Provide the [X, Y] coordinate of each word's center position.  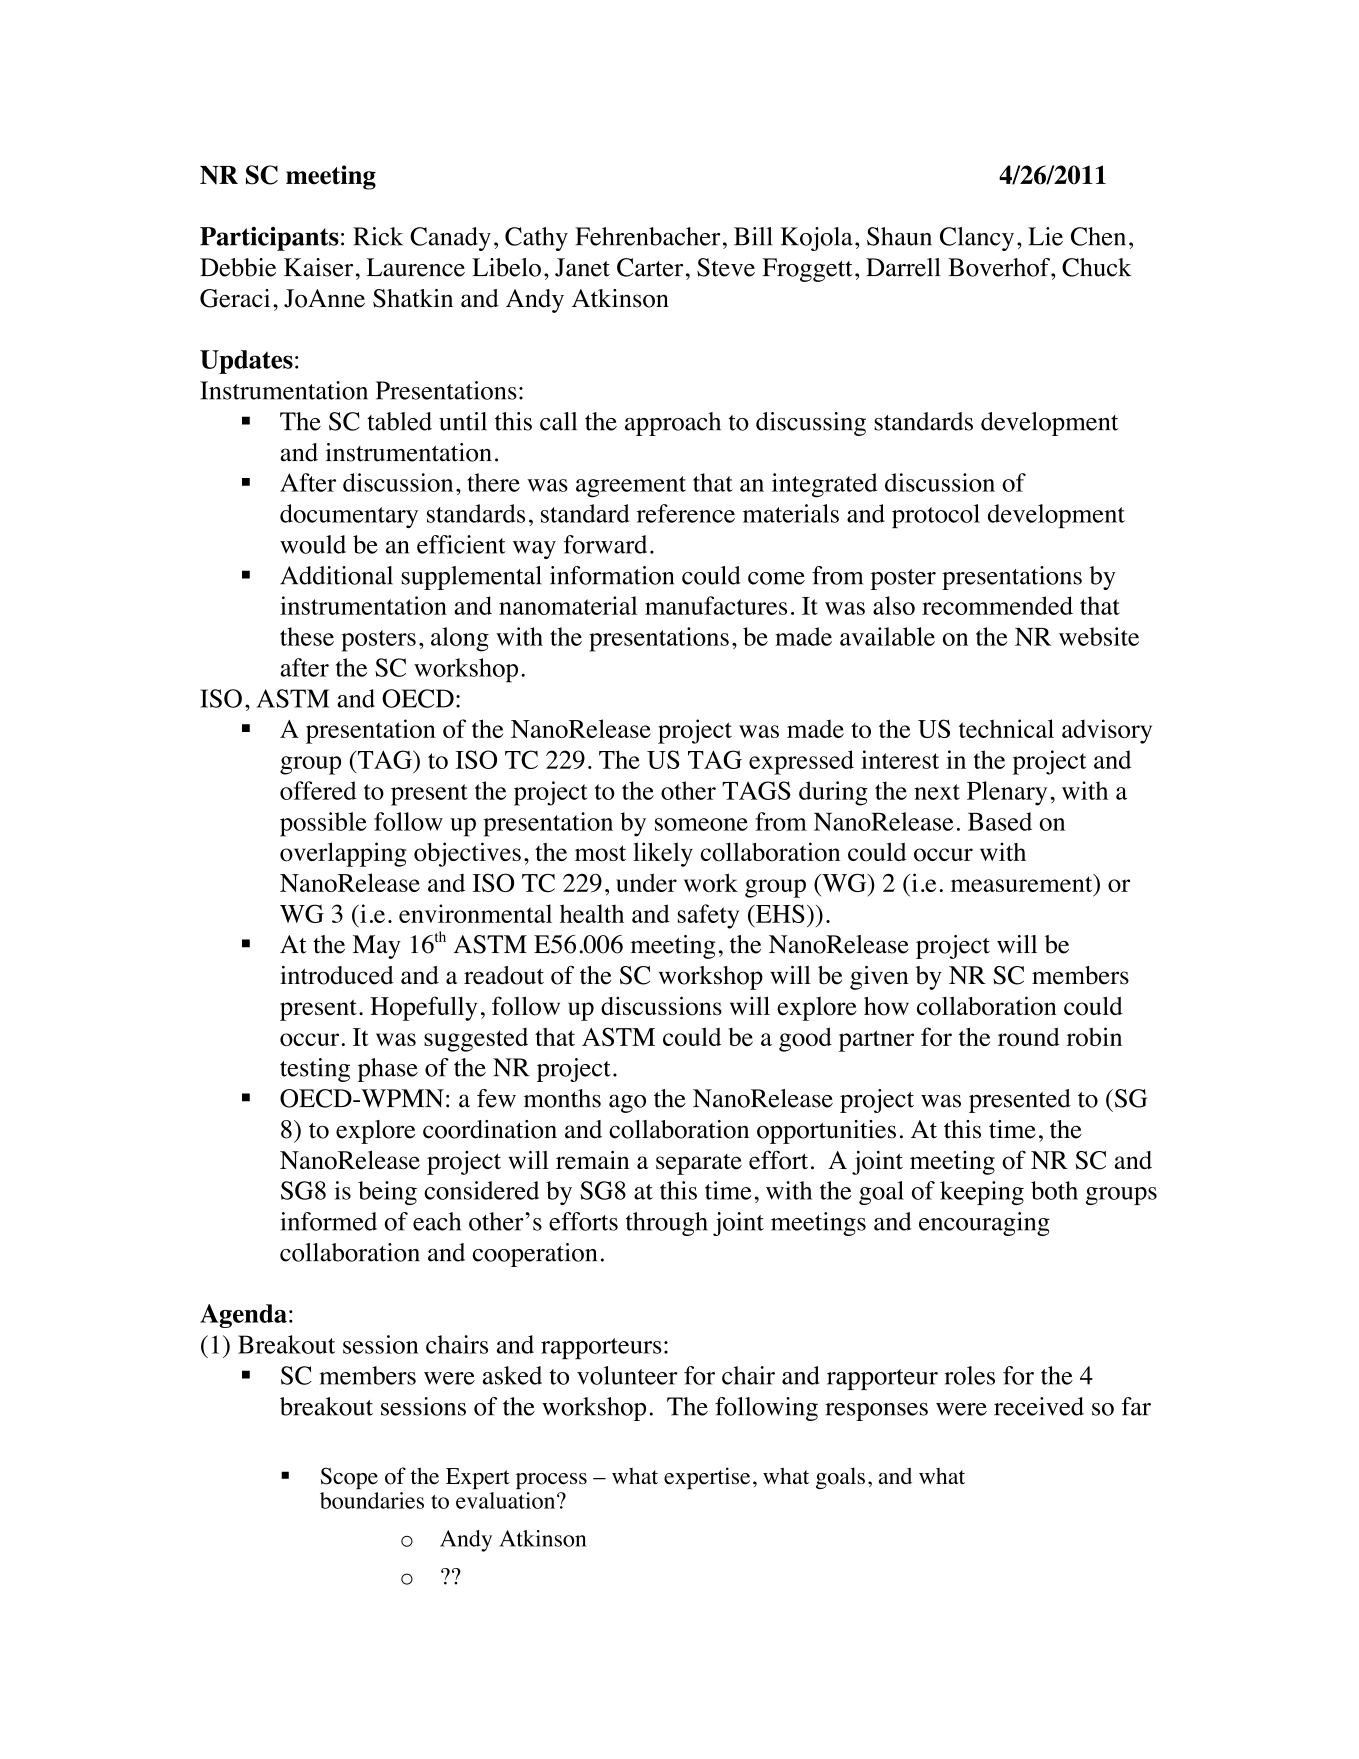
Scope [349, 1478]
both [1054, 1190]
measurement [1023, 884]
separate [699, 1164]
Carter [650, 267]
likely [663, 854]
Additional [336, 575]
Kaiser [318, 267]
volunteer [627, 1375]
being [387, 1193]
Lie [1045, 236]
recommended [997, 605]
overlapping [343, 854]
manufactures [716, 605]
